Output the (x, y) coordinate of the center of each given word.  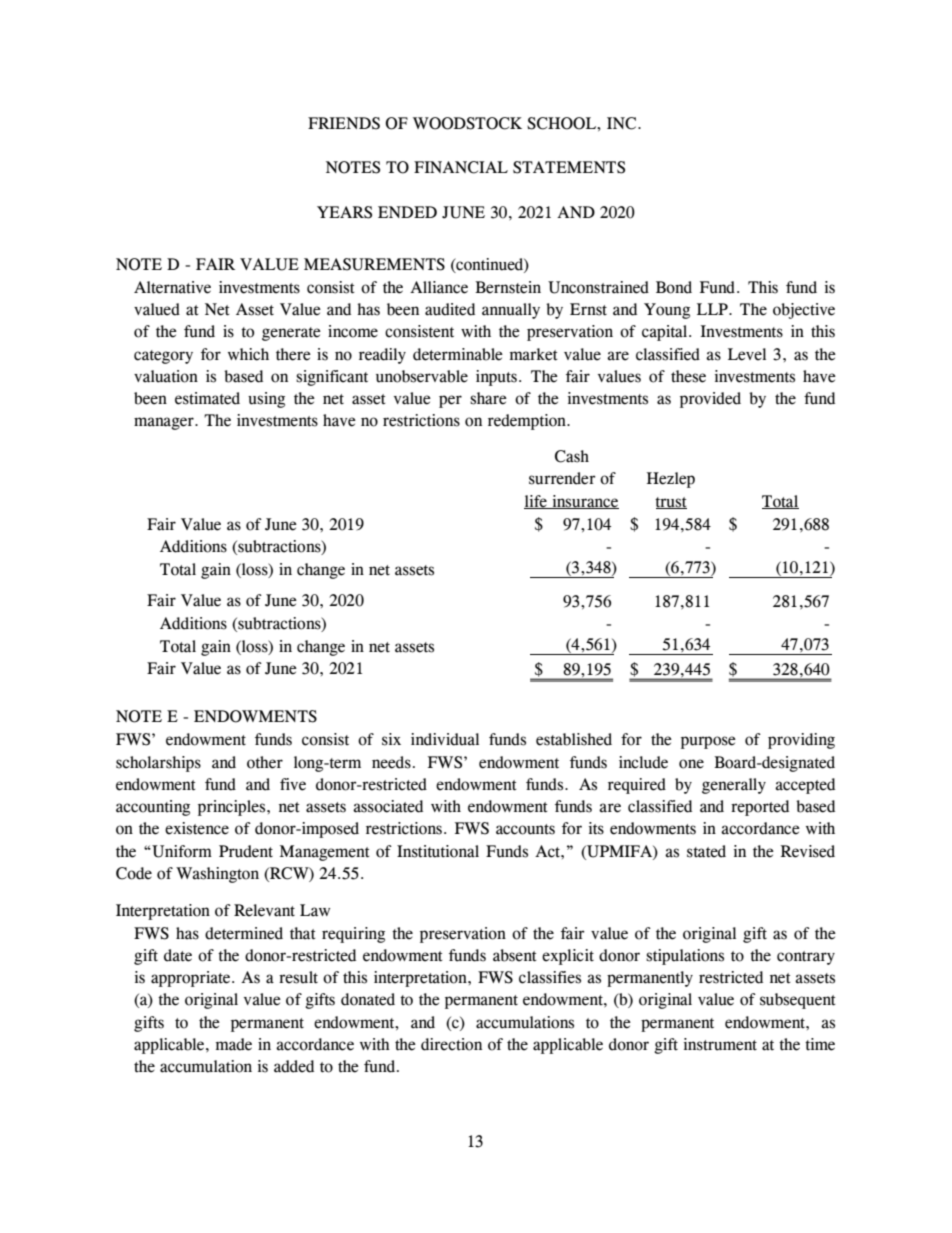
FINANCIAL (461, 167)
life (536, 502)
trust (671, 503)
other (265, 762)
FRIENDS (344, 123)
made (234, 1044)
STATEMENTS (569, 167)
